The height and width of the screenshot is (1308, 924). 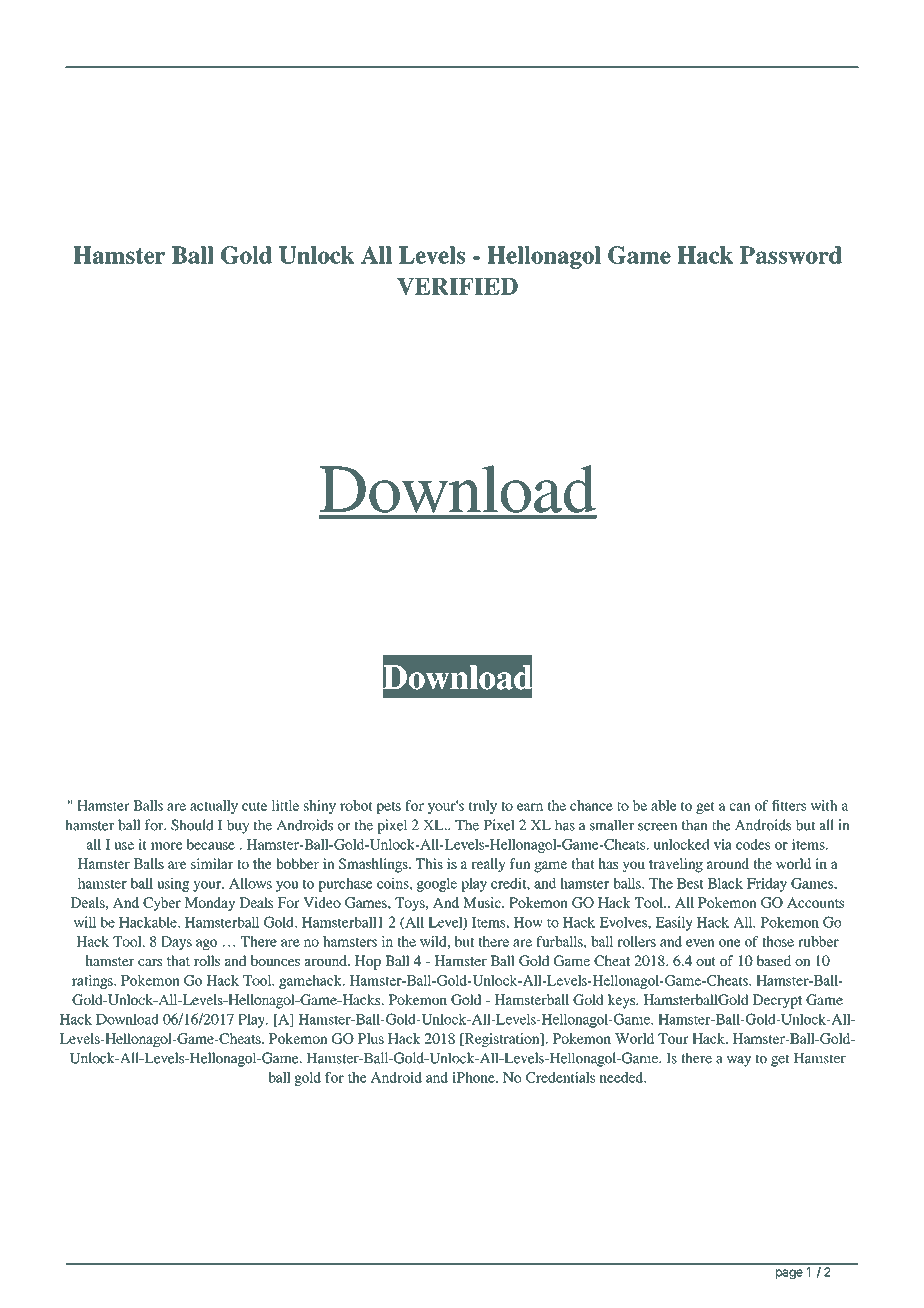 What do you see at coordinates (150, 962) in the screenshot?
I see `cars` at bounding box center [150, 962].
